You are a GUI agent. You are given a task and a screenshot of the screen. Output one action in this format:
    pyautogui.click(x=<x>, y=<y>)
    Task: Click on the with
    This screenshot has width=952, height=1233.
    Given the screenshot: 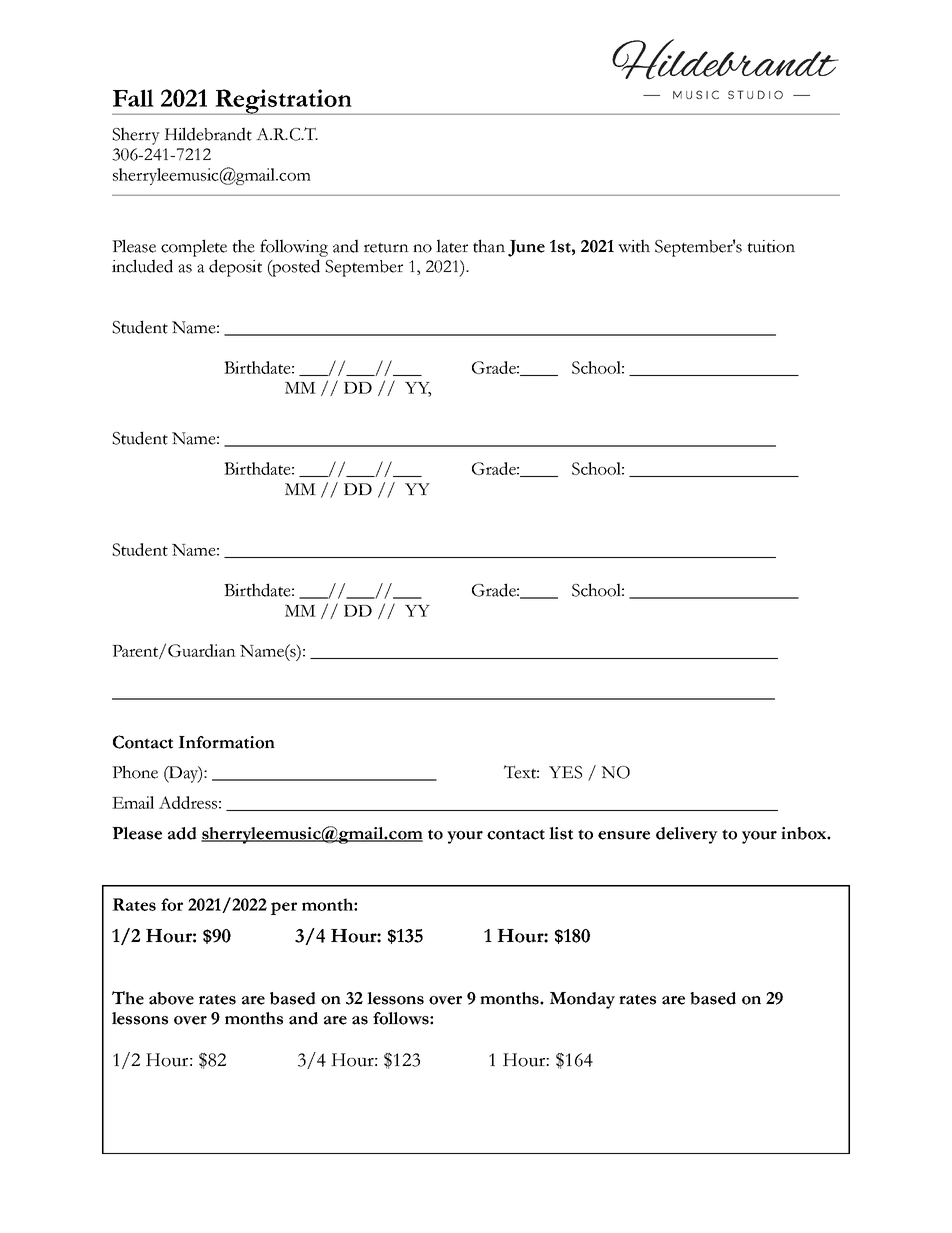 What is the action you would take?
    pyautogui.click(x=634, y=246)
